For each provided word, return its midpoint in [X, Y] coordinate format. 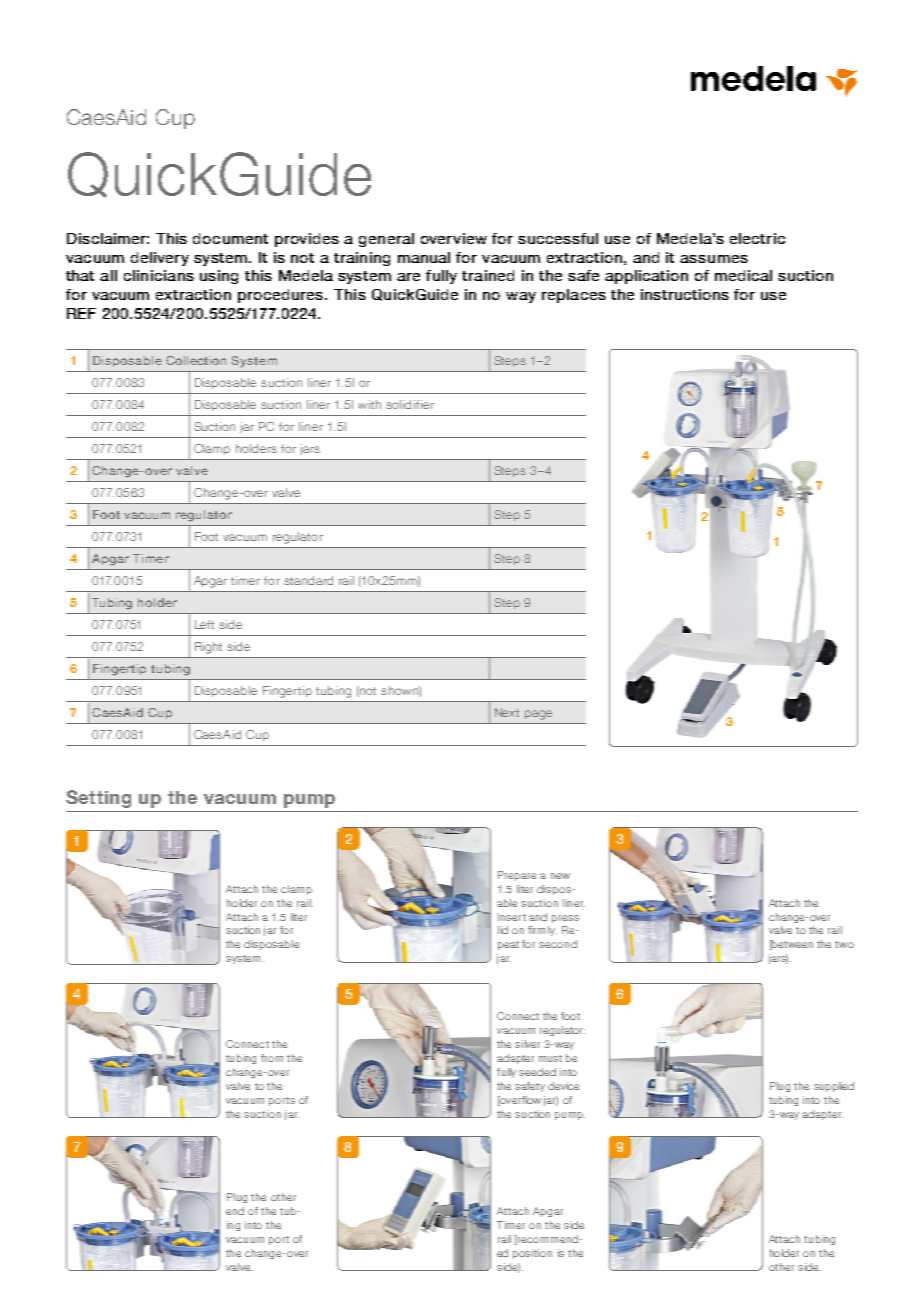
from [272, 1058]
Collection [196, 360]
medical [743, 275]
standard [308, 580]
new [560, 876]
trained [488, 275]
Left [204, 624]
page [538, 715]
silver [527, 1044]
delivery [160, 259]
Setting [98, 799]
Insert [512, 917]
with [369, 404]
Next [507, 712]
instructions [685, 294]
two [844, 944]
